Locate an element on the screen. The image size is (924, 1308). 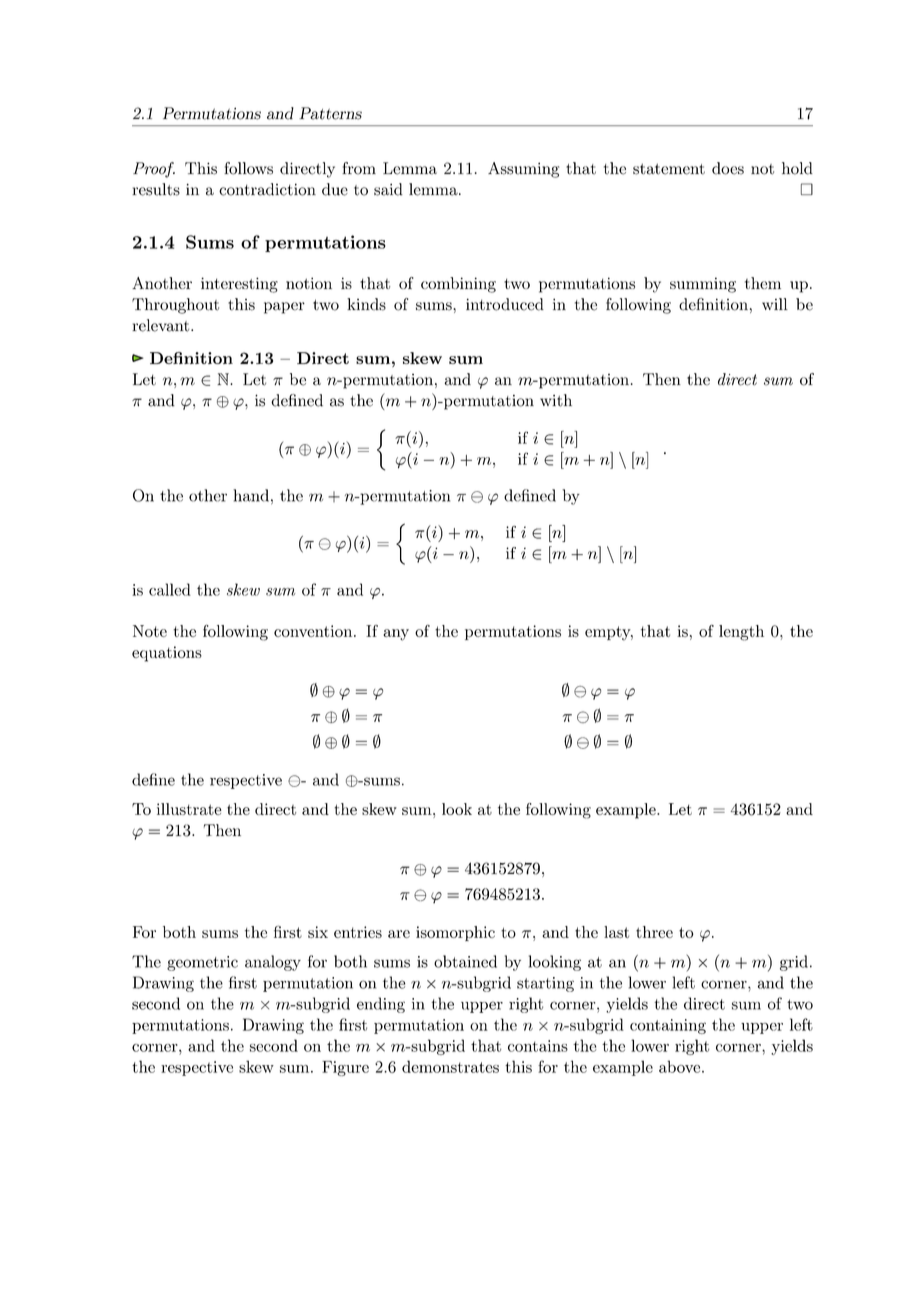
length is located at coordinates (741, 633).
